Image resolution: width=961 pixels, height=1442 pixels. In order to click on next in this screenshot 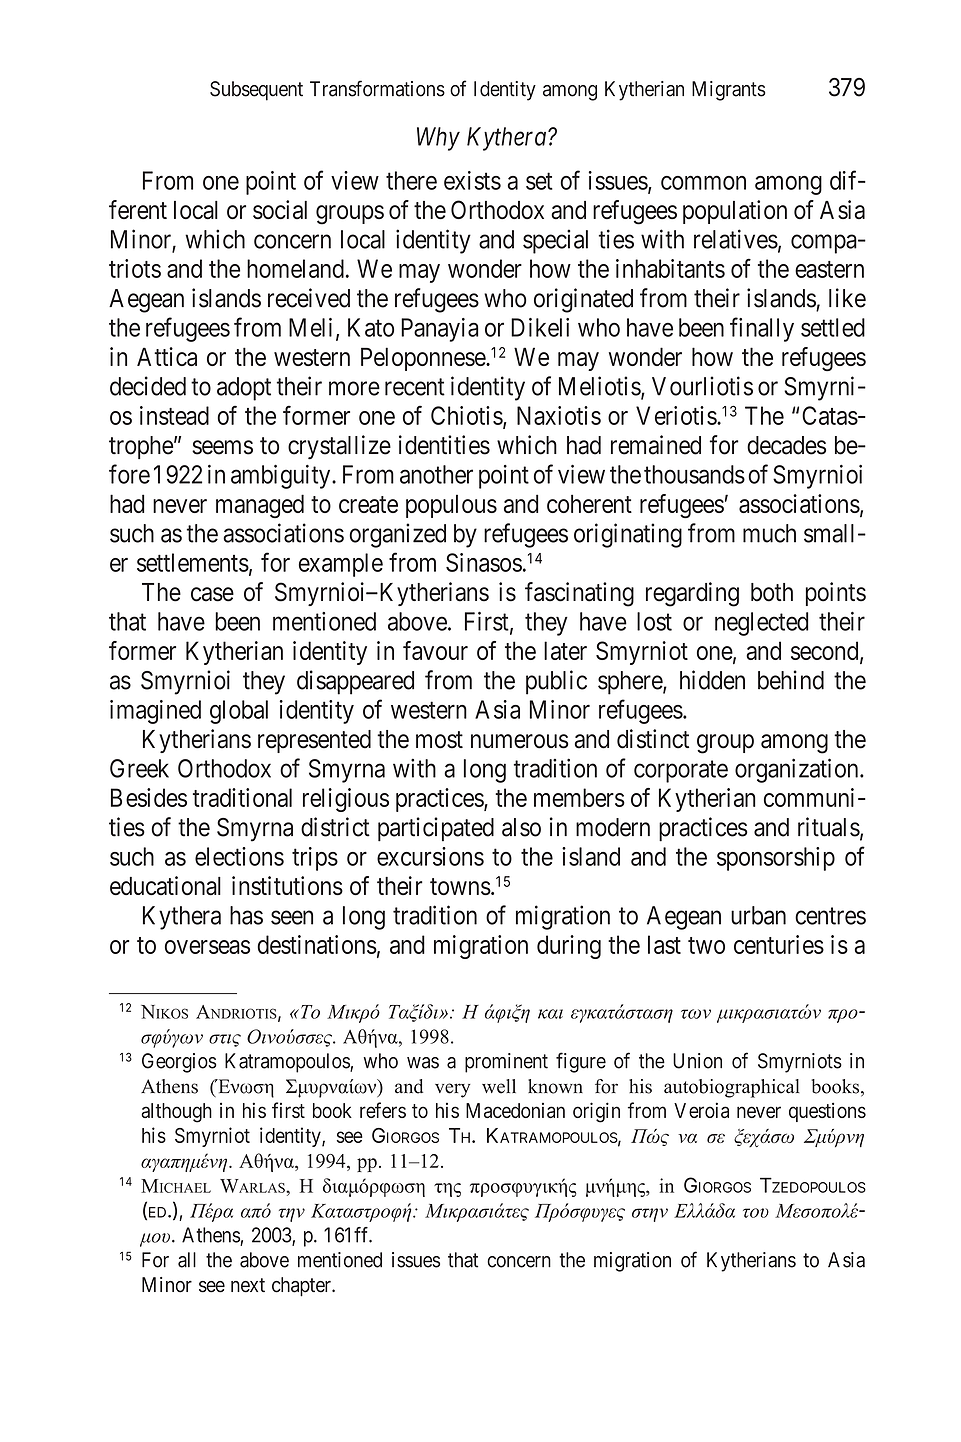, I will do `click(248, 1285)`.
